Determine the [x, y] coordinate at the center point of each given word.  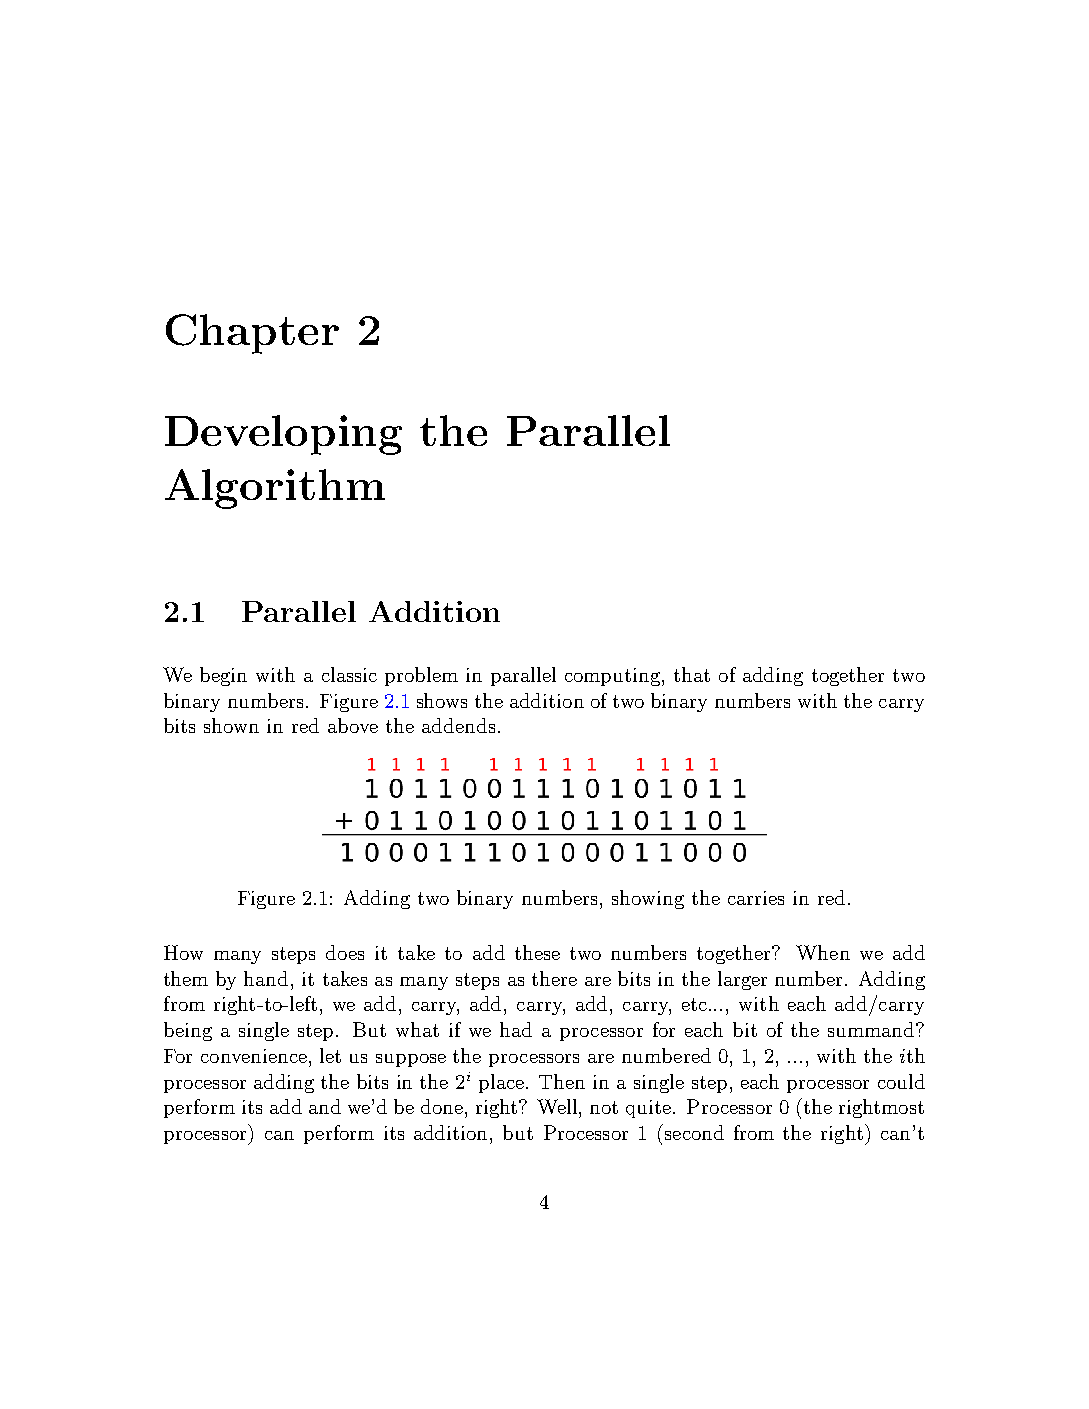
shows [442, 700]
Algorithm [275, 489]
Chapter [252, 334]
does [345, 952]
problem [421, 676]
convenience [254, 1056]
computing [612, 677]
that [692, 674]
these [537, 952]
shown [231, 725]
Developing [283, 435]
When [823, 952]
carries [756, 898]
